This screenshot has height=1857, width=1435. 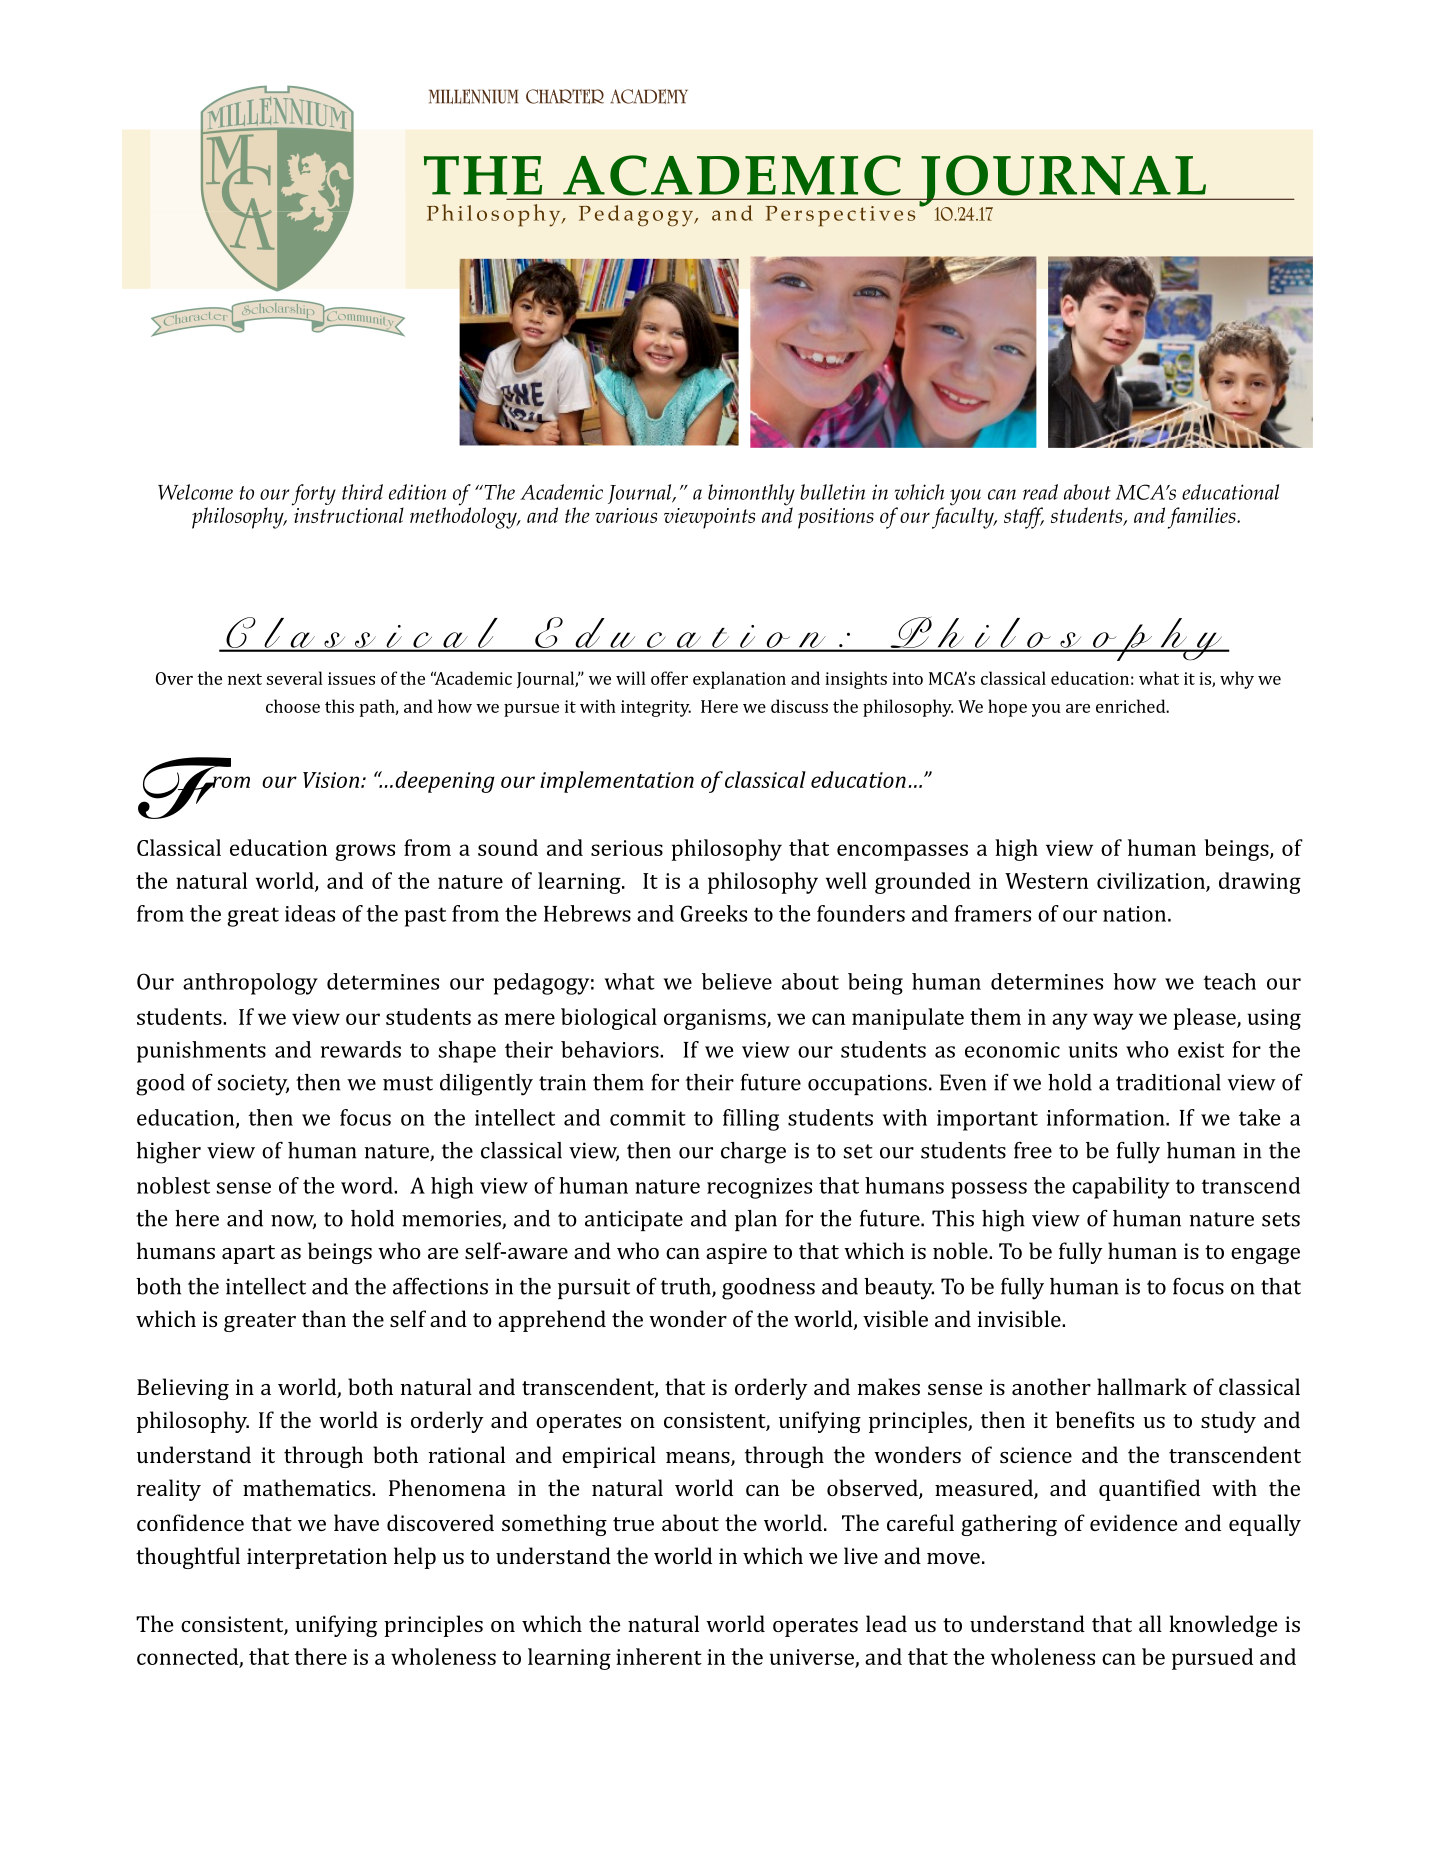 I want to click on ACADEMY, so click(x=649, y=96).
